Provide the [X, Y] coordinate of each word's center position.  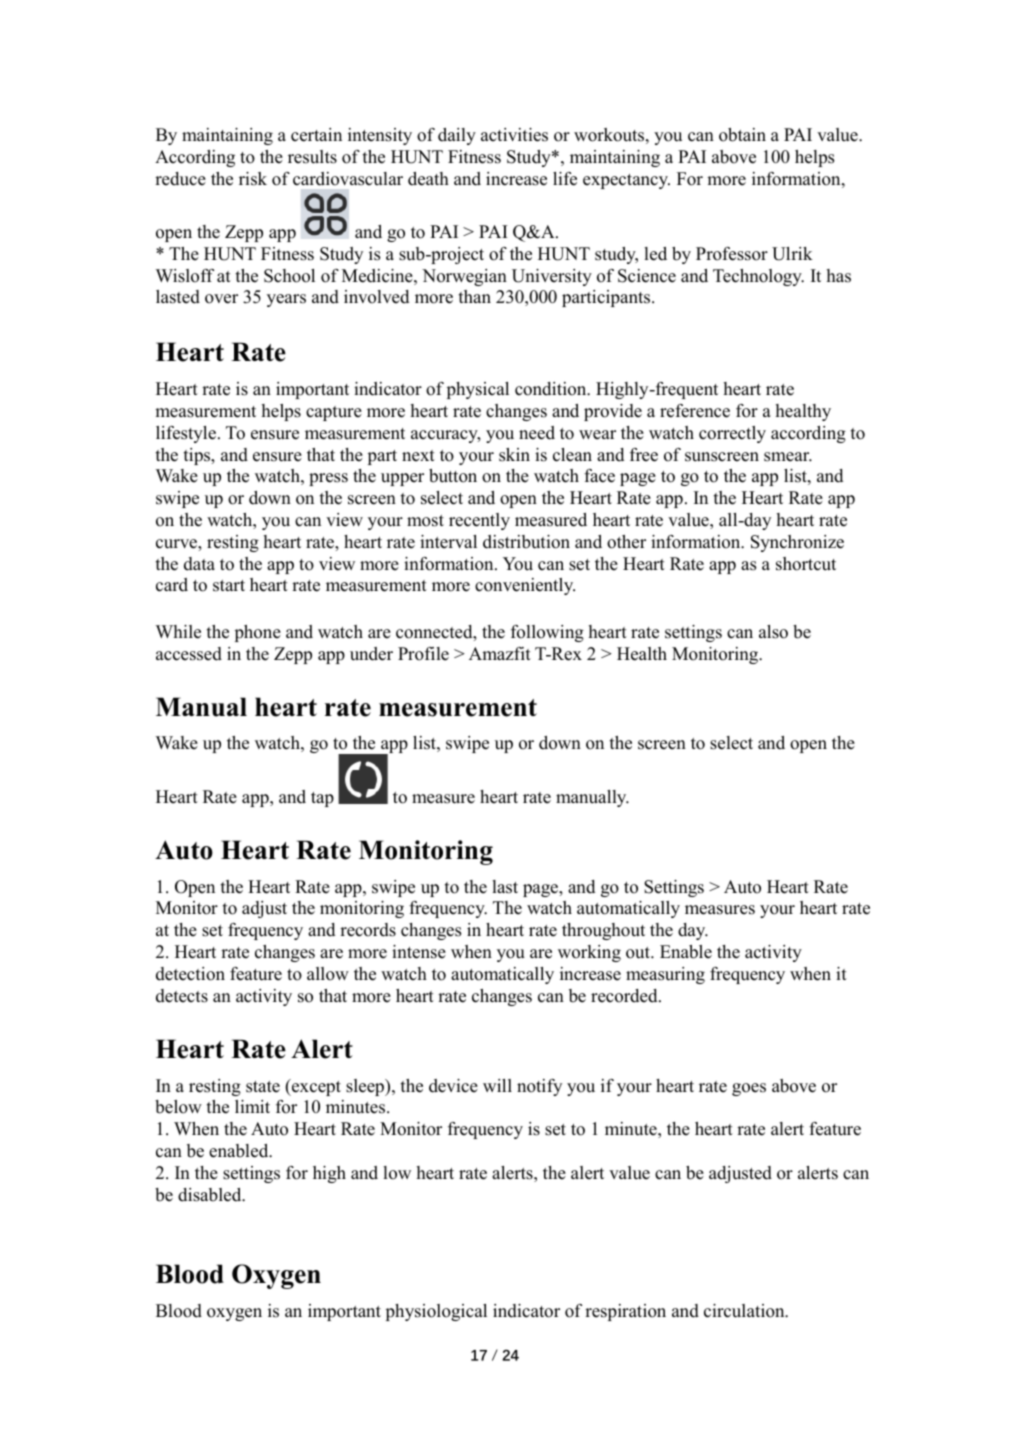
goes [749, 1089]
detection [190, 974]
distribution [526, 542]
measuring [665, 975]
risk [253, 179]
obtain [742, 135]
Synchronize [797, 543]
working [589, 953]
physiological [436, 1312]
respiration [625, 1312]
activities [514, 135]
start [229, 586]
